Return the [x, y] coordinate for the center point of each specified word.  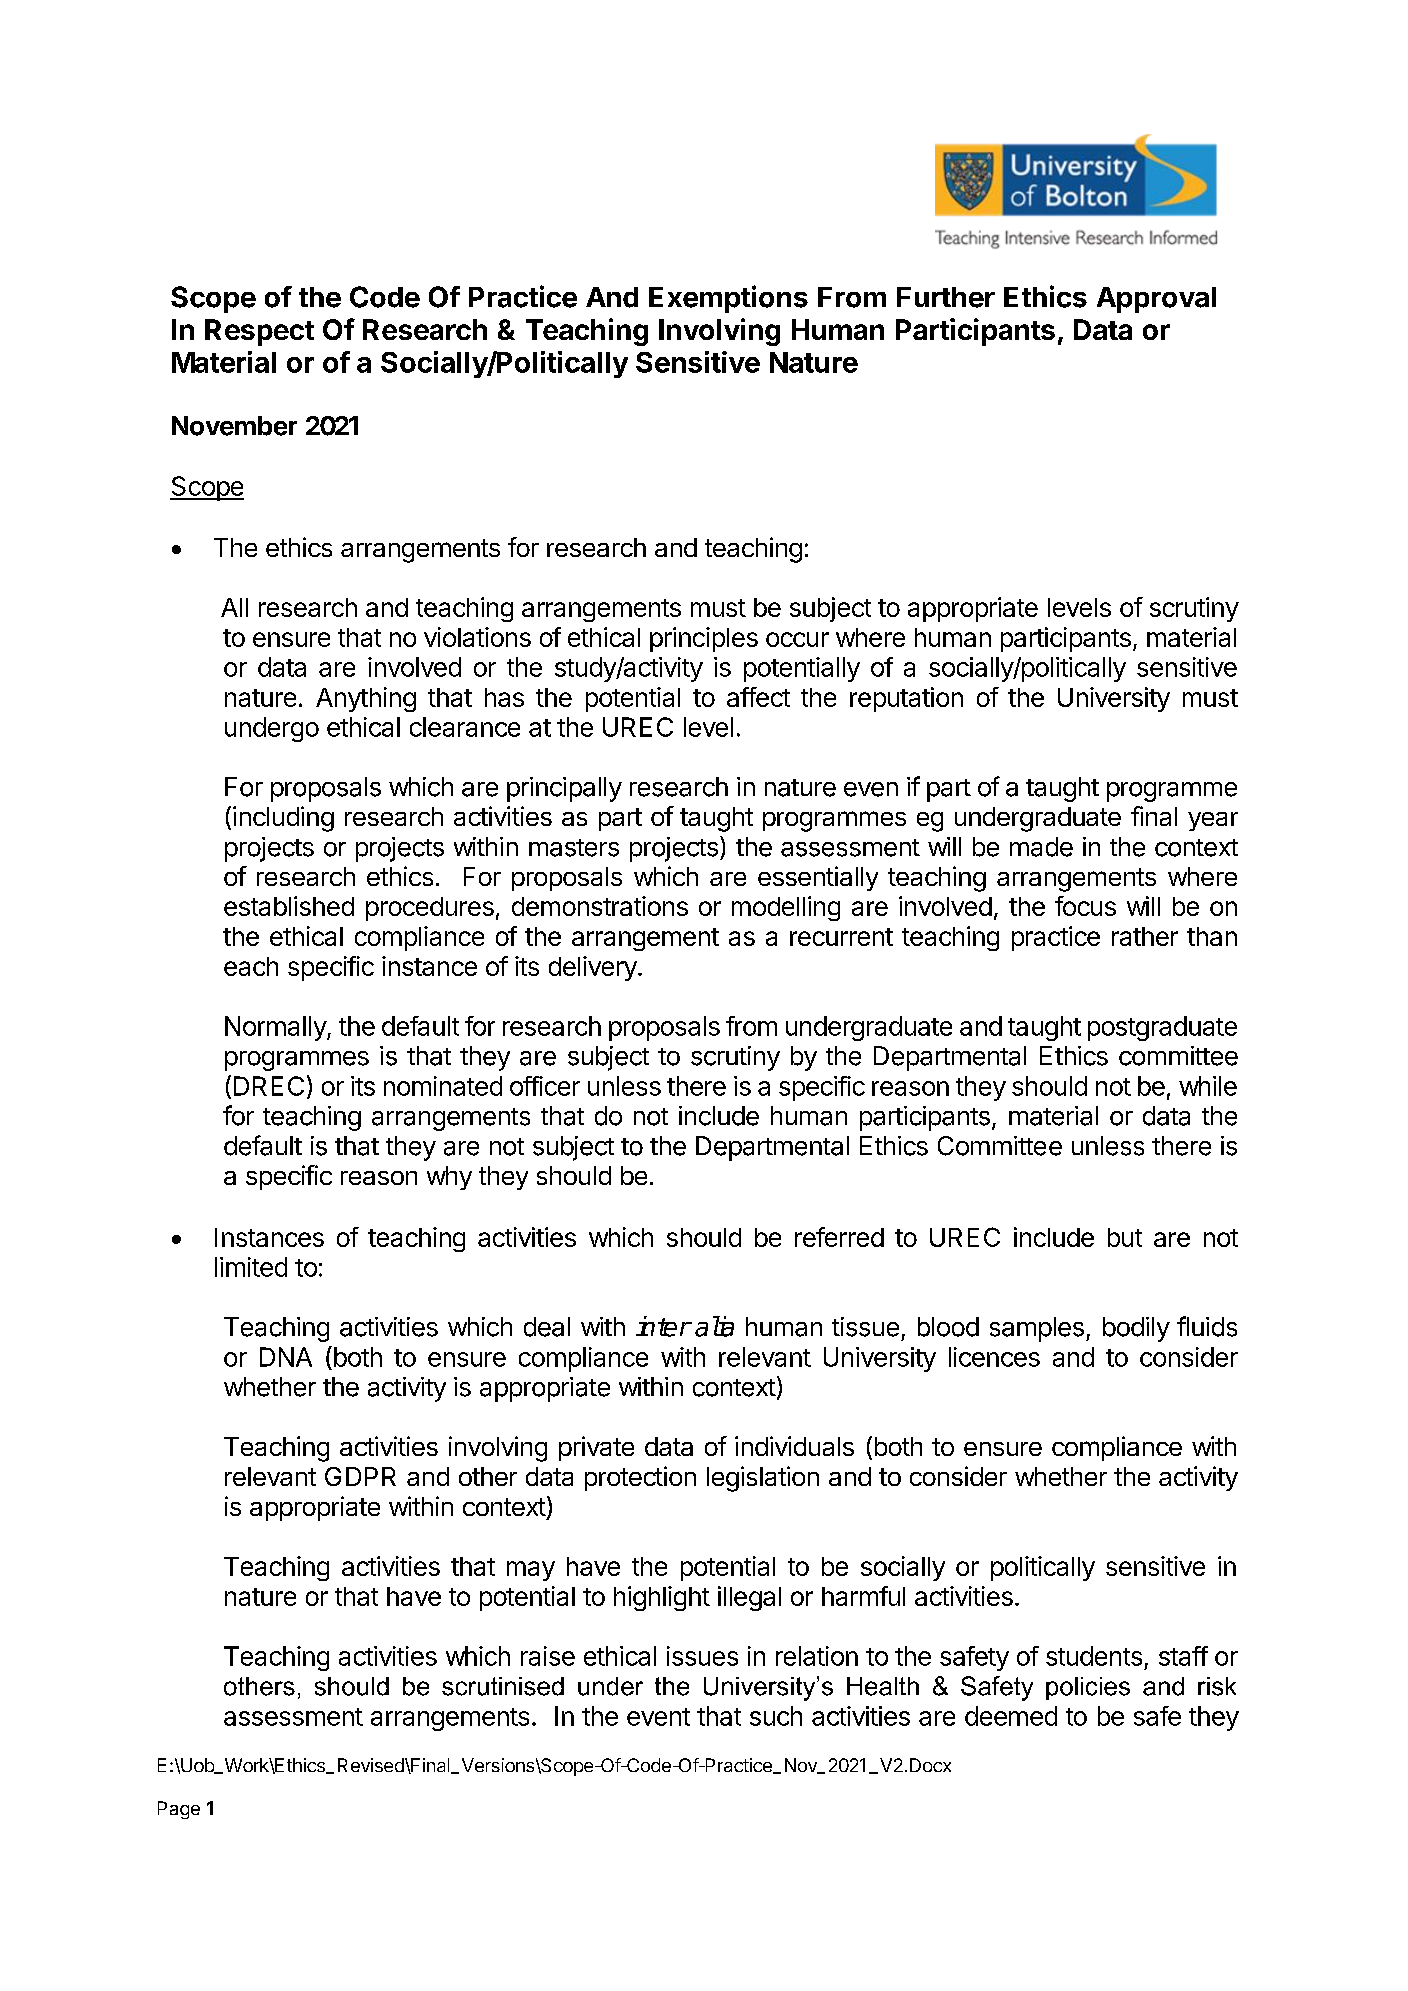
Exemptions [728, 299]
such [776, 1716]
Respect [259, 332]
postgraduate [1162, 1028]
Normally [276, 1028]
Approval [1156, 300]
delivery [594, 968]
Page [179, 1810]
